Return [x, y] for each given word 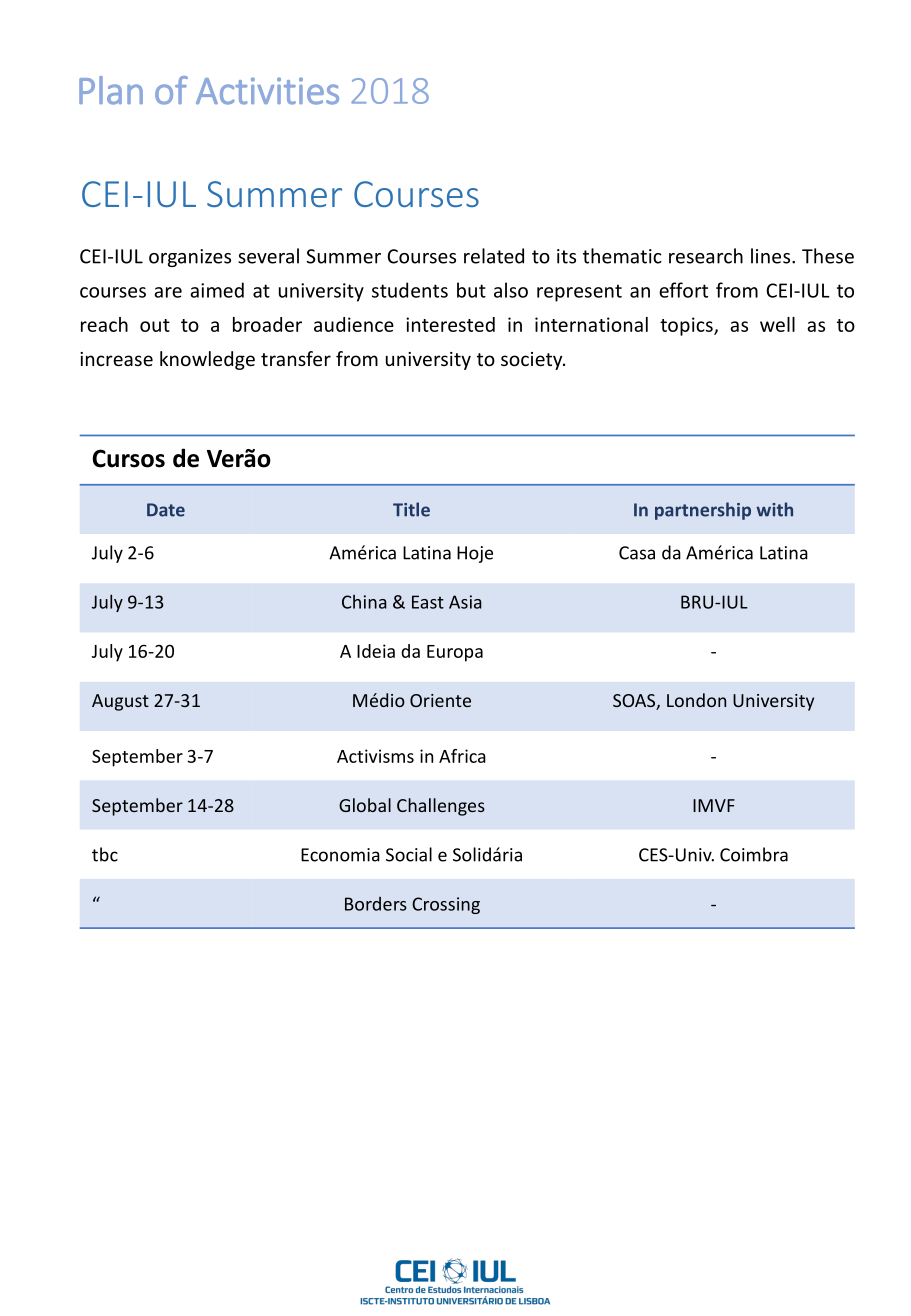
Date [166, 510]
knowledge [207, 360]
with [774, 509]
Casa [637, 553]
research [706, 256]
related [494, 256]
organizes [190, 258]
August [120, 702]
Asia [465, 602]
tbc [105, 854]
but [471, 290]
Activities [267, 91]
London [696, 700]
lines [772, 256]
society [533, 361]
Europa [455, 653]
